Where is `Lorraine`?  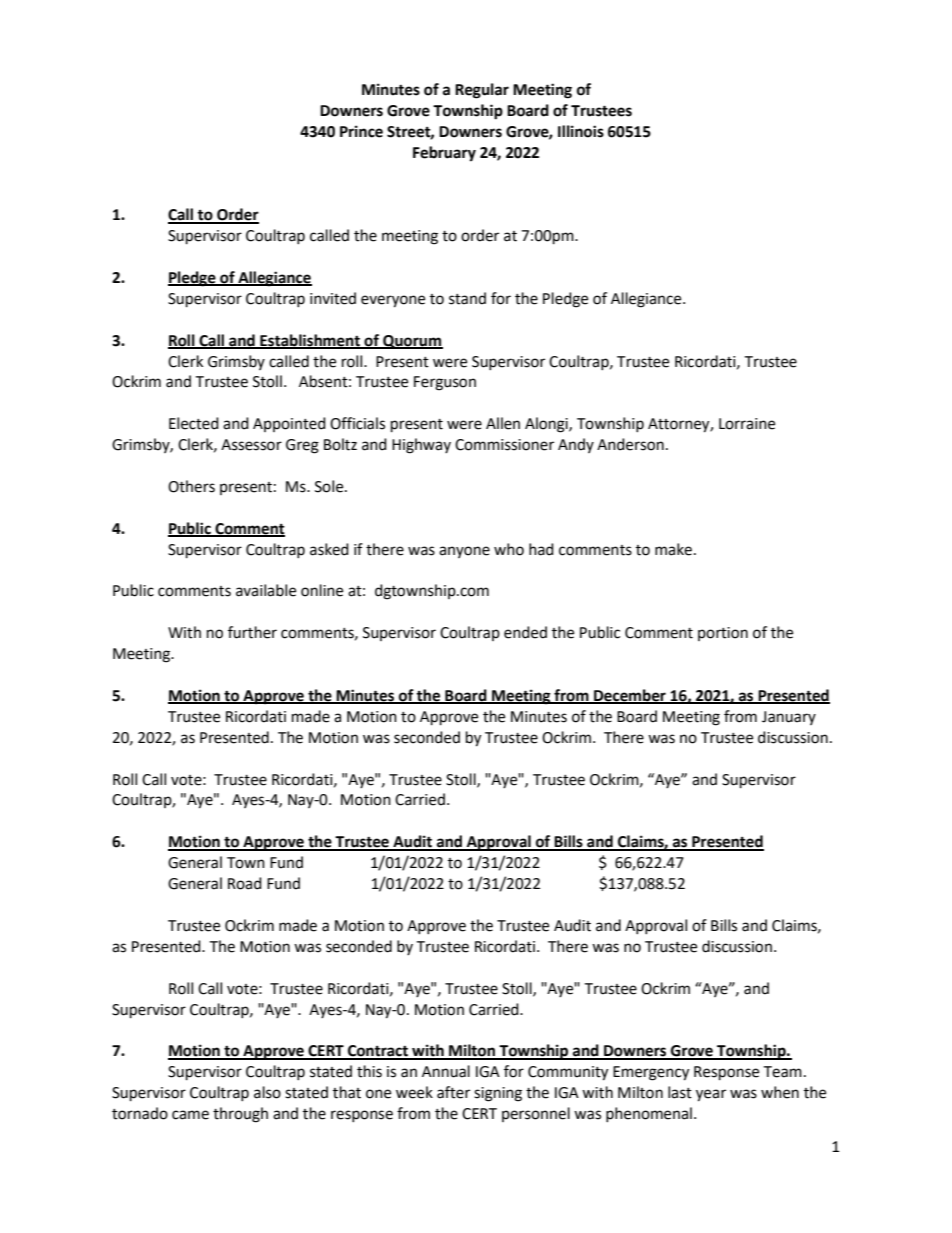 Lorraine is located at coordinates (747, 424).
